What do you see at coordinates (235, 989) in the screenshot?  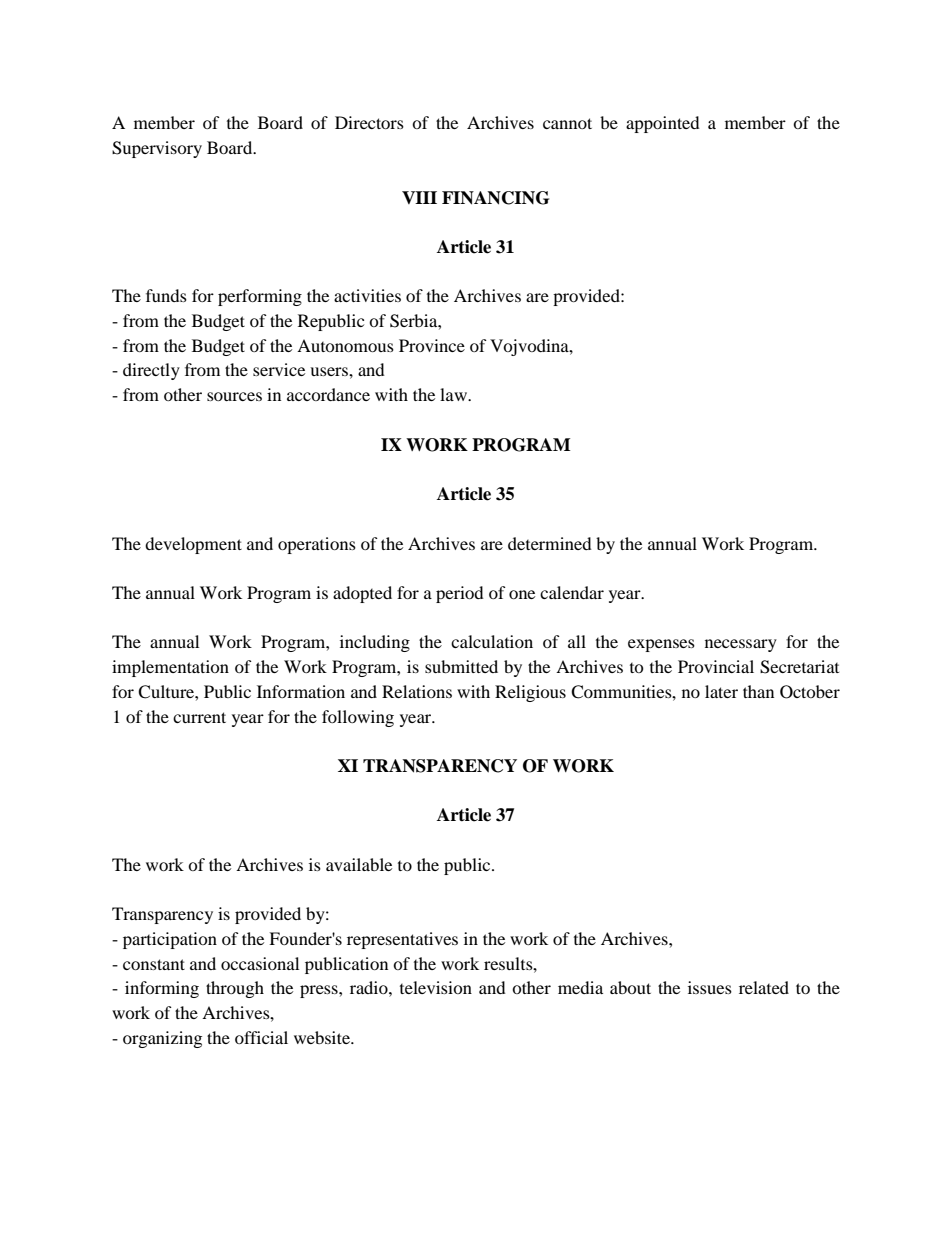 I see `through` at bounding box center [235, 989].
